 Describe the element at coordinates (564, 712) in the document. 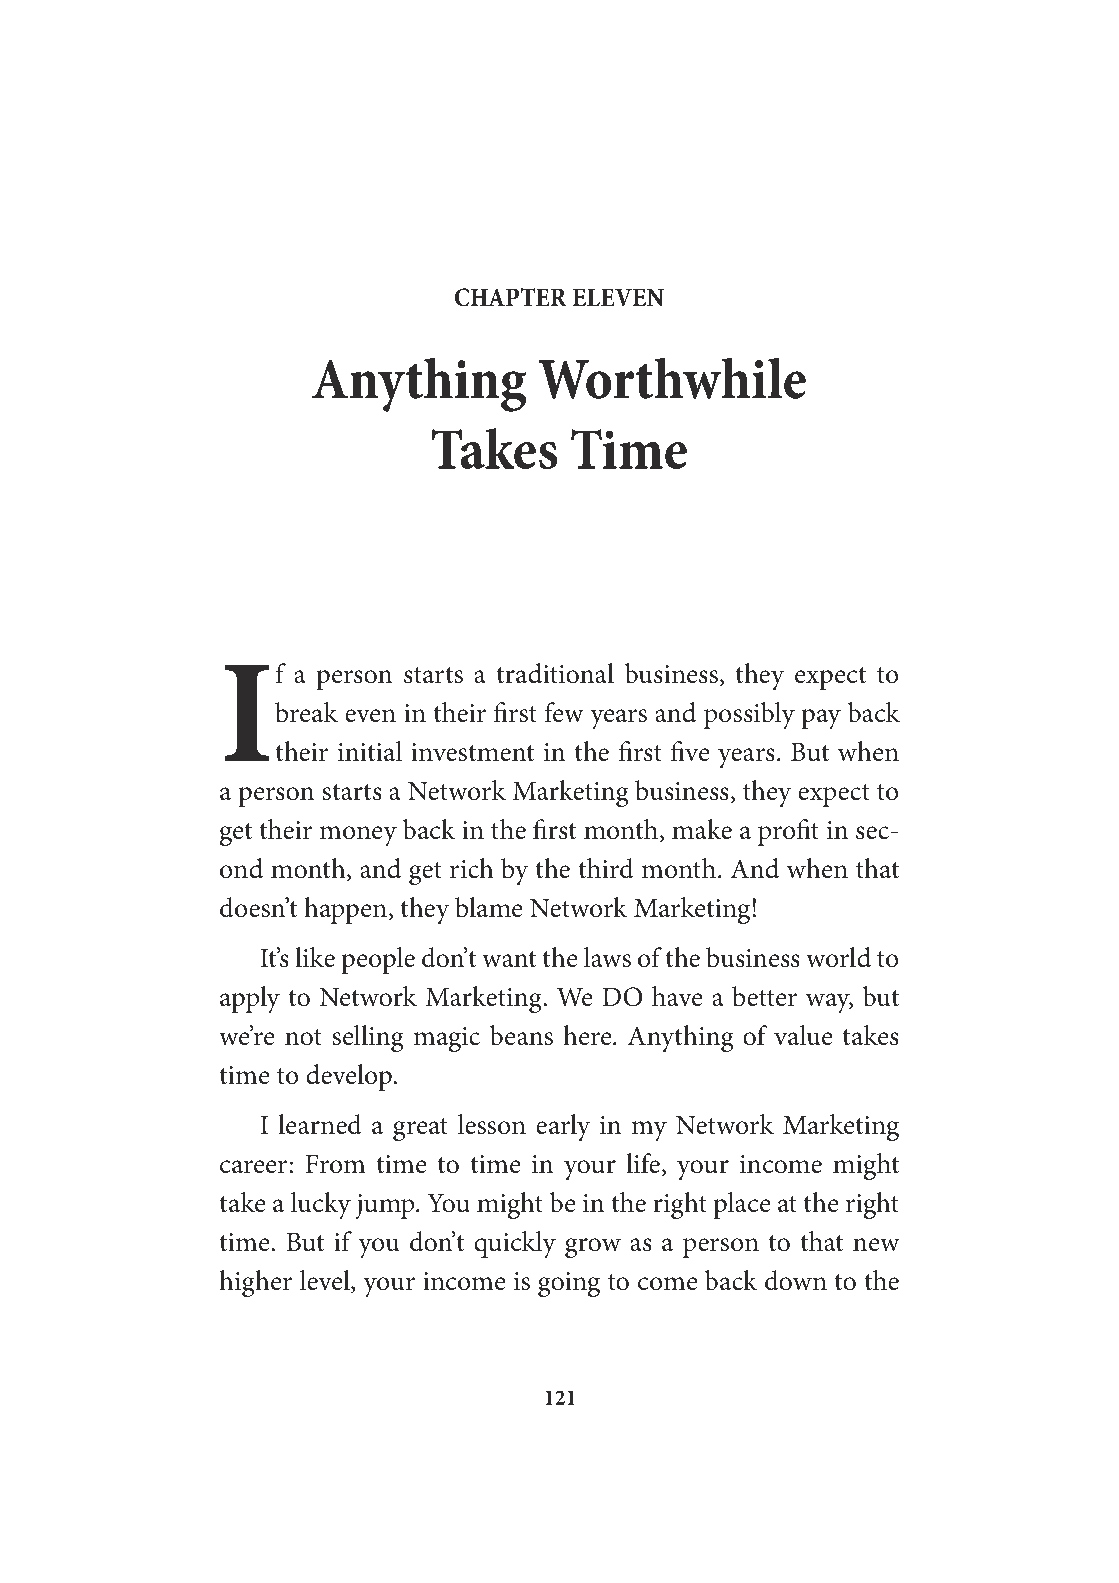

I see `few` at that location.
